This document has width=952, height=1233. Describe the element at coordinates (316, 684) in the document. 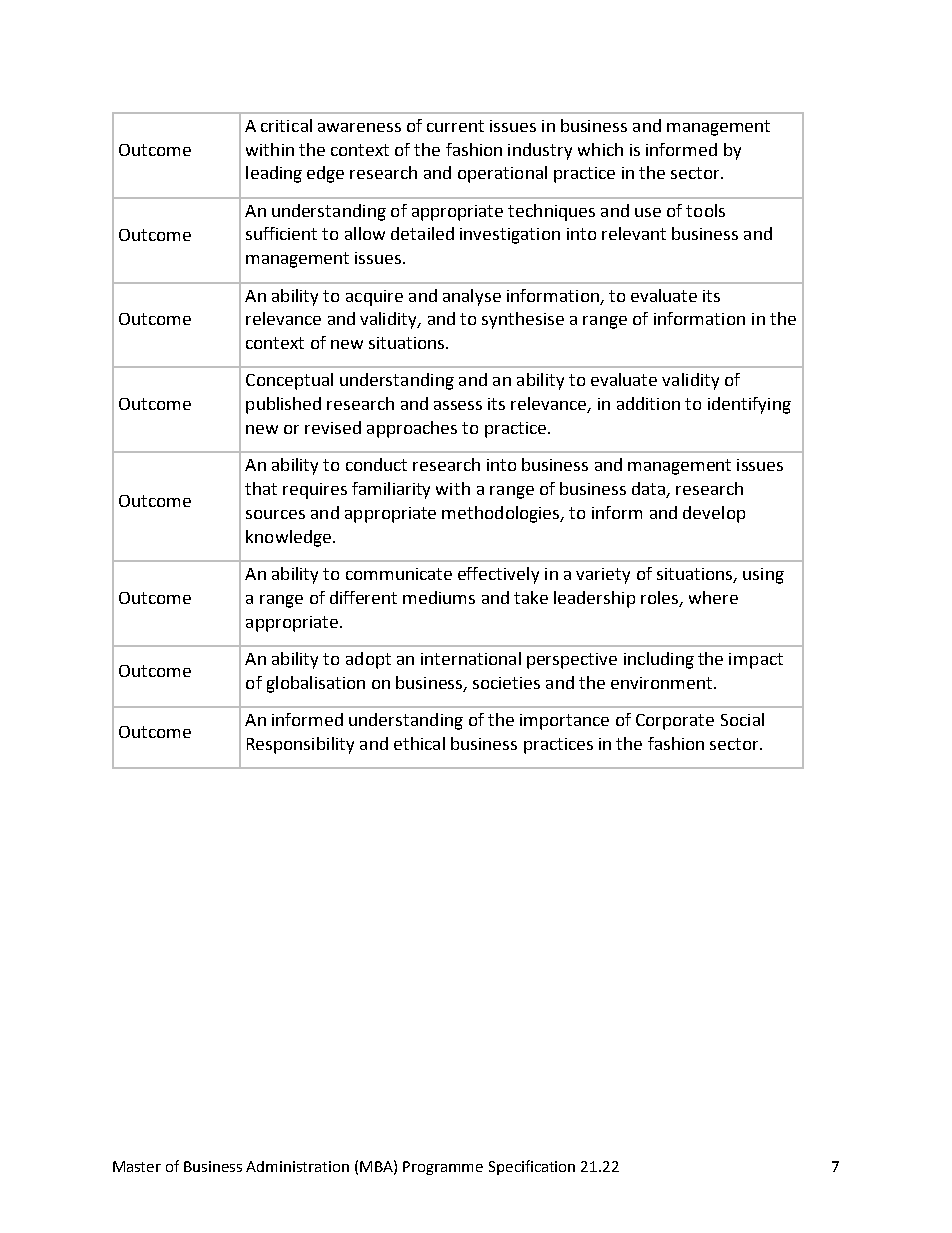

I see `globalisation` at that location.
